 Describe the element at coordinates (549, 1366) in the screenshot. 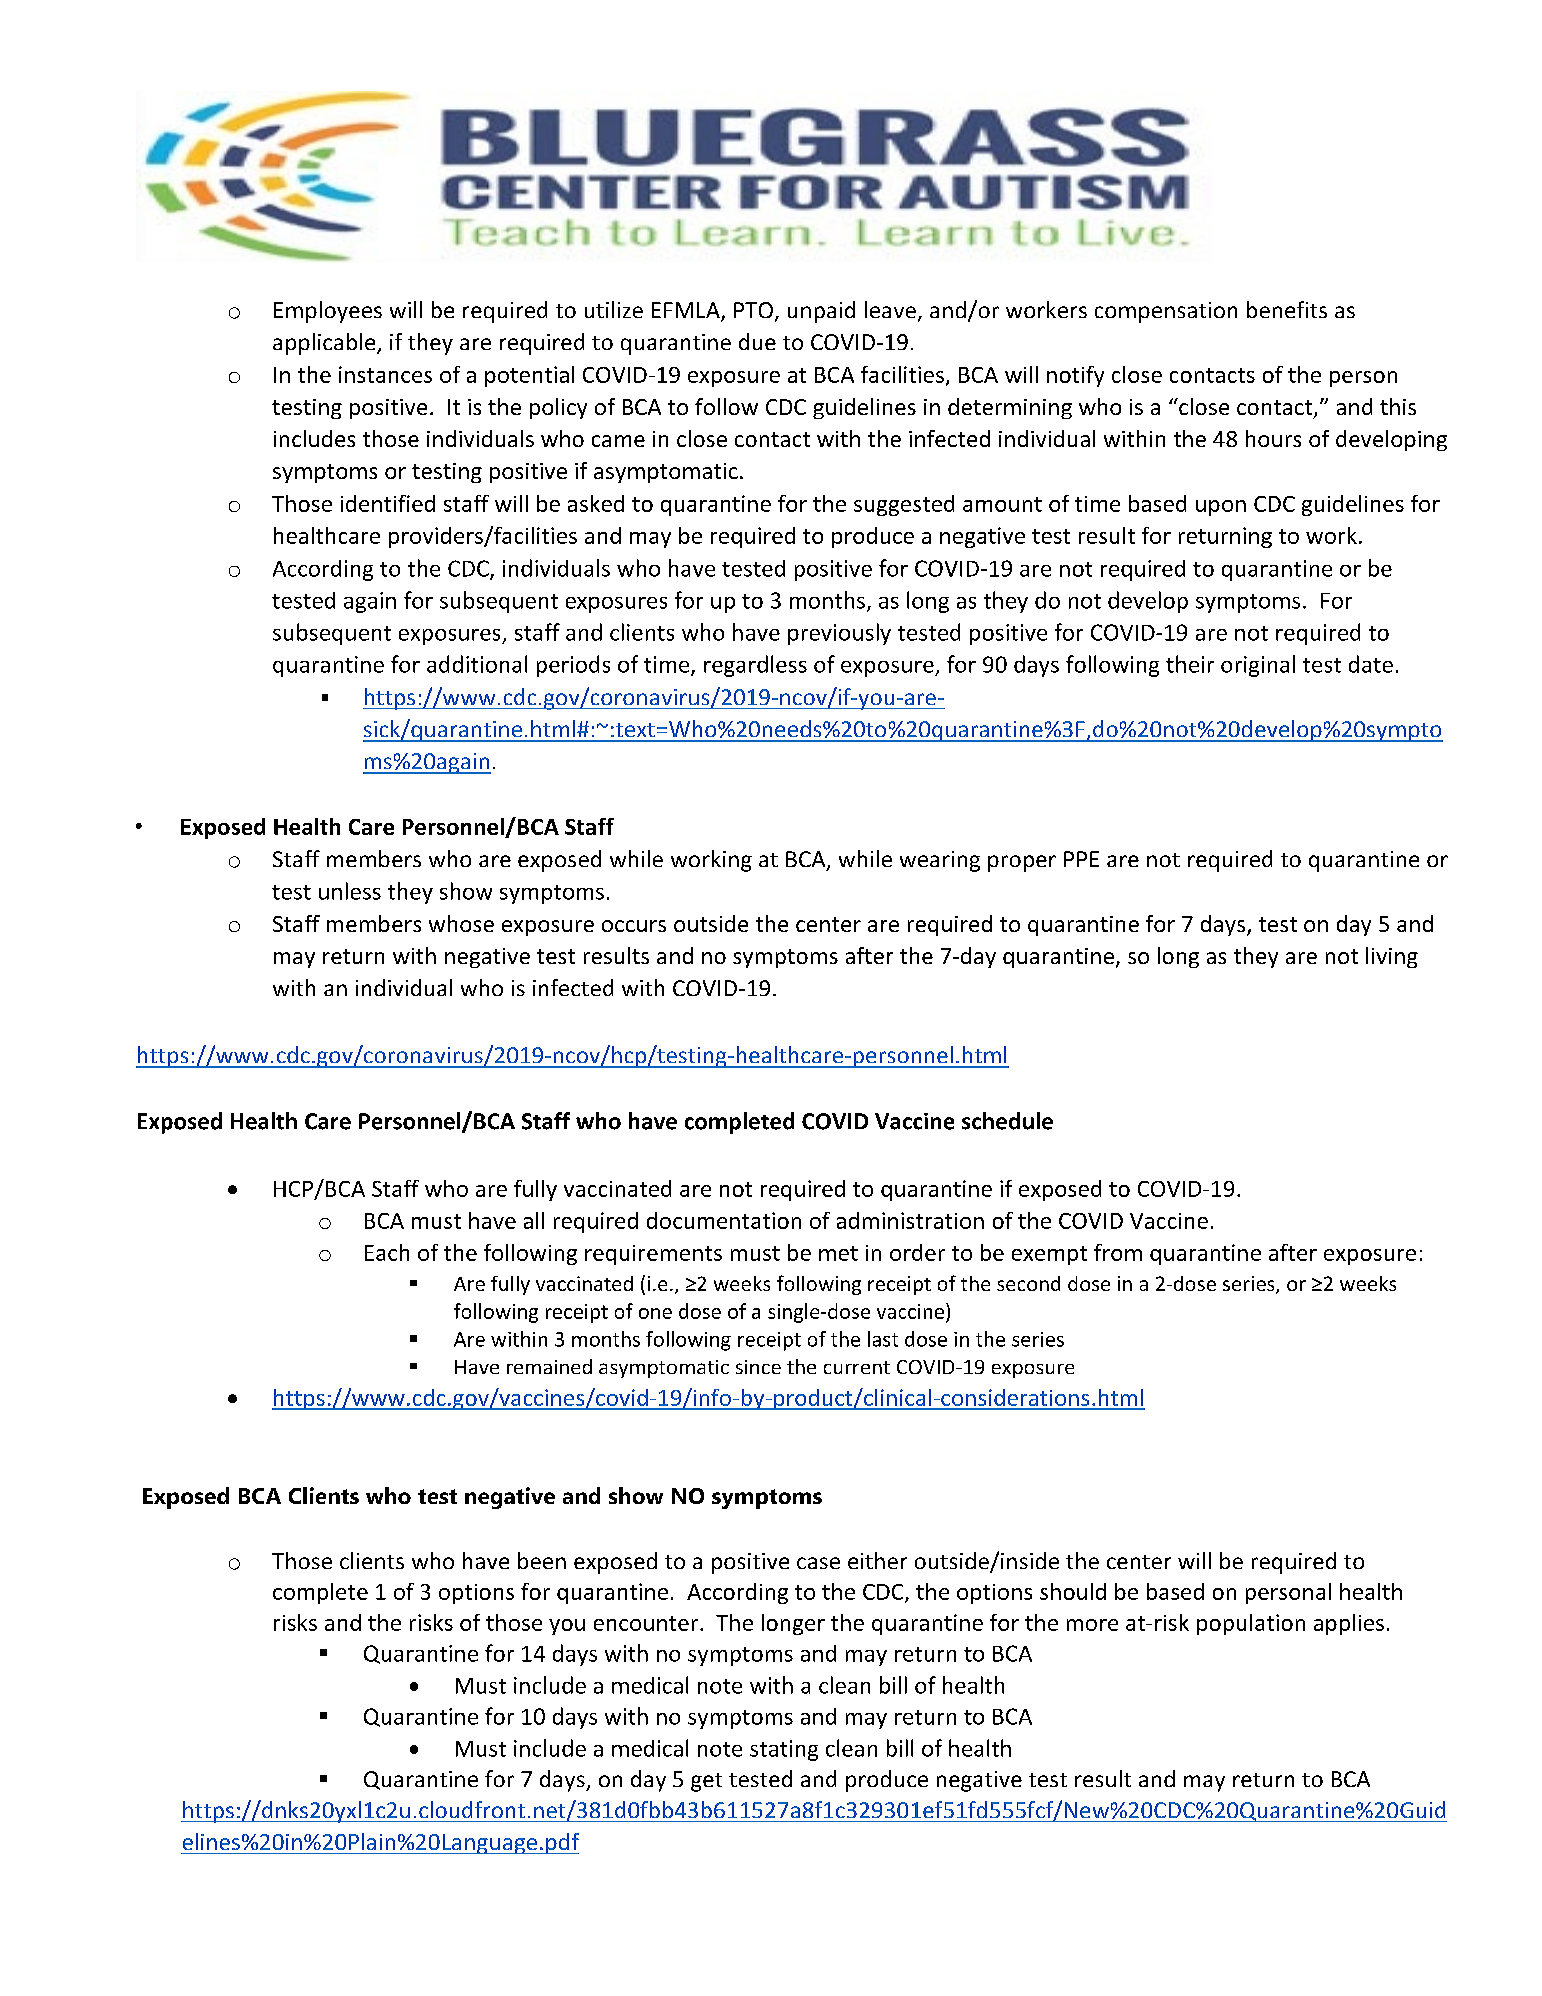

I see `remained` at that location.
